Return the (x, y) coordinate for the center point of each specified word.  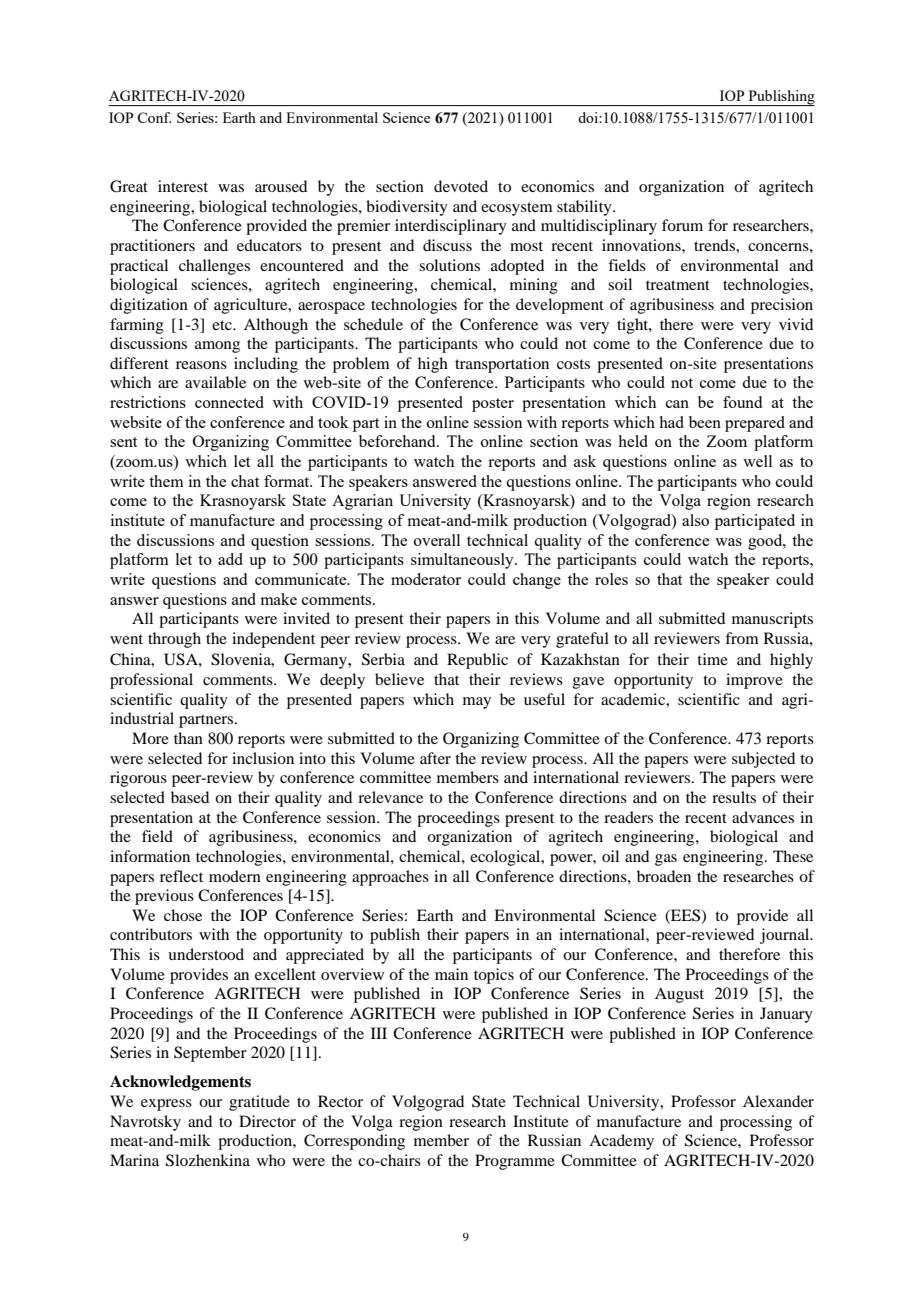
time (712, 659)
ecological (506, 858)
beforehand (398, 441)
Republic (477, 661)
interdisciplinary (451, 227)
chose (183, 915)
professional (151, 681)
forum (682, 225)
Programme (515, 1162)
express (166, 1105)
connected (229, 402)
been (705, 422)
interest (183, 186)
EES (686, 916)
